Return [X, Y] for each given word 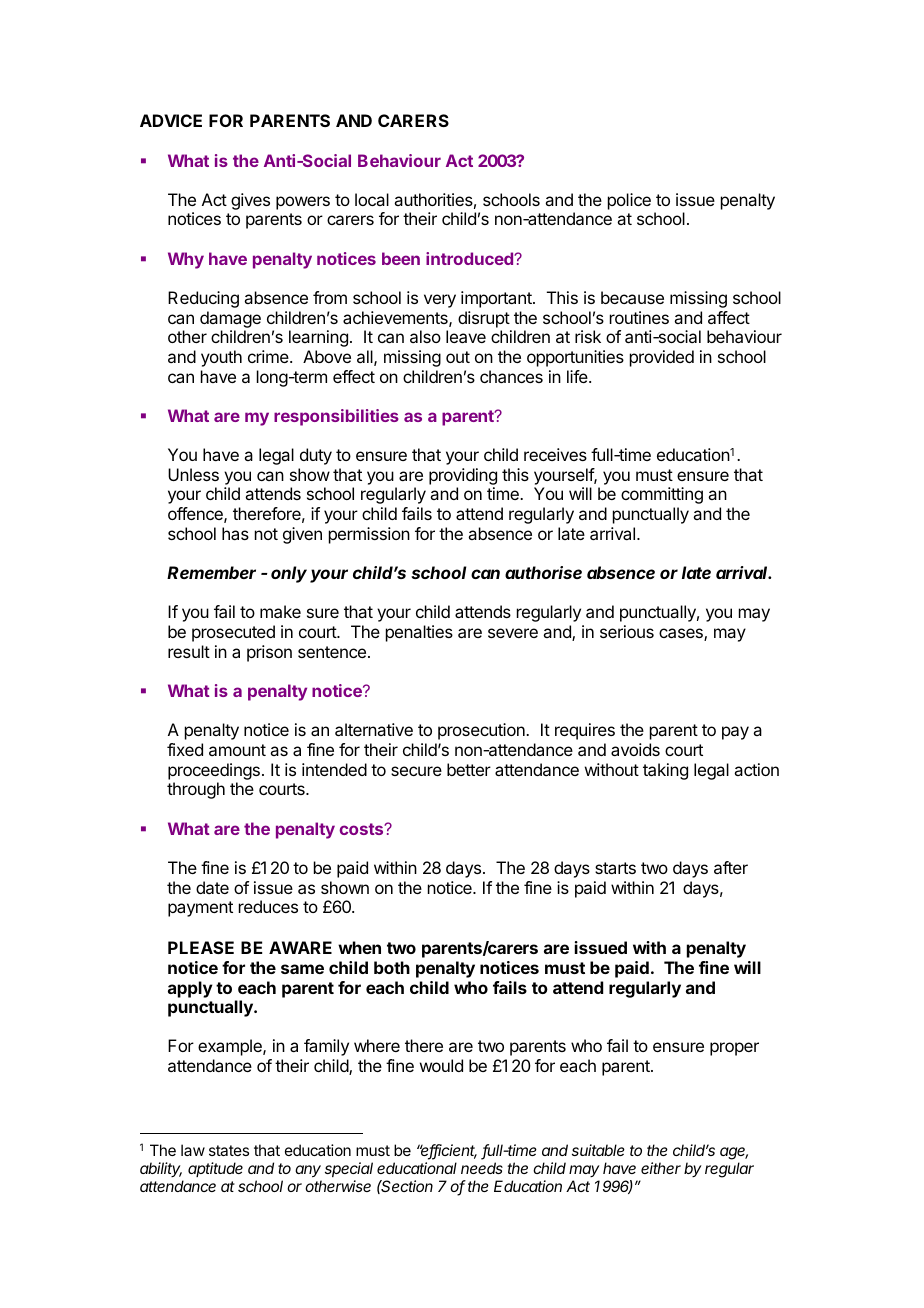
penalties [419, 633]
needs [482, 1168]
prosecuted [233, 633]
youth [221, 358]
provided [662, 358]
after [731, 867]
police [629, 201]
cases [682, 634]
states [229, 1150]
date [212, 887]
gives [250, 201]
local [372, 199]
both [392, 967]
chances [511, 376]
